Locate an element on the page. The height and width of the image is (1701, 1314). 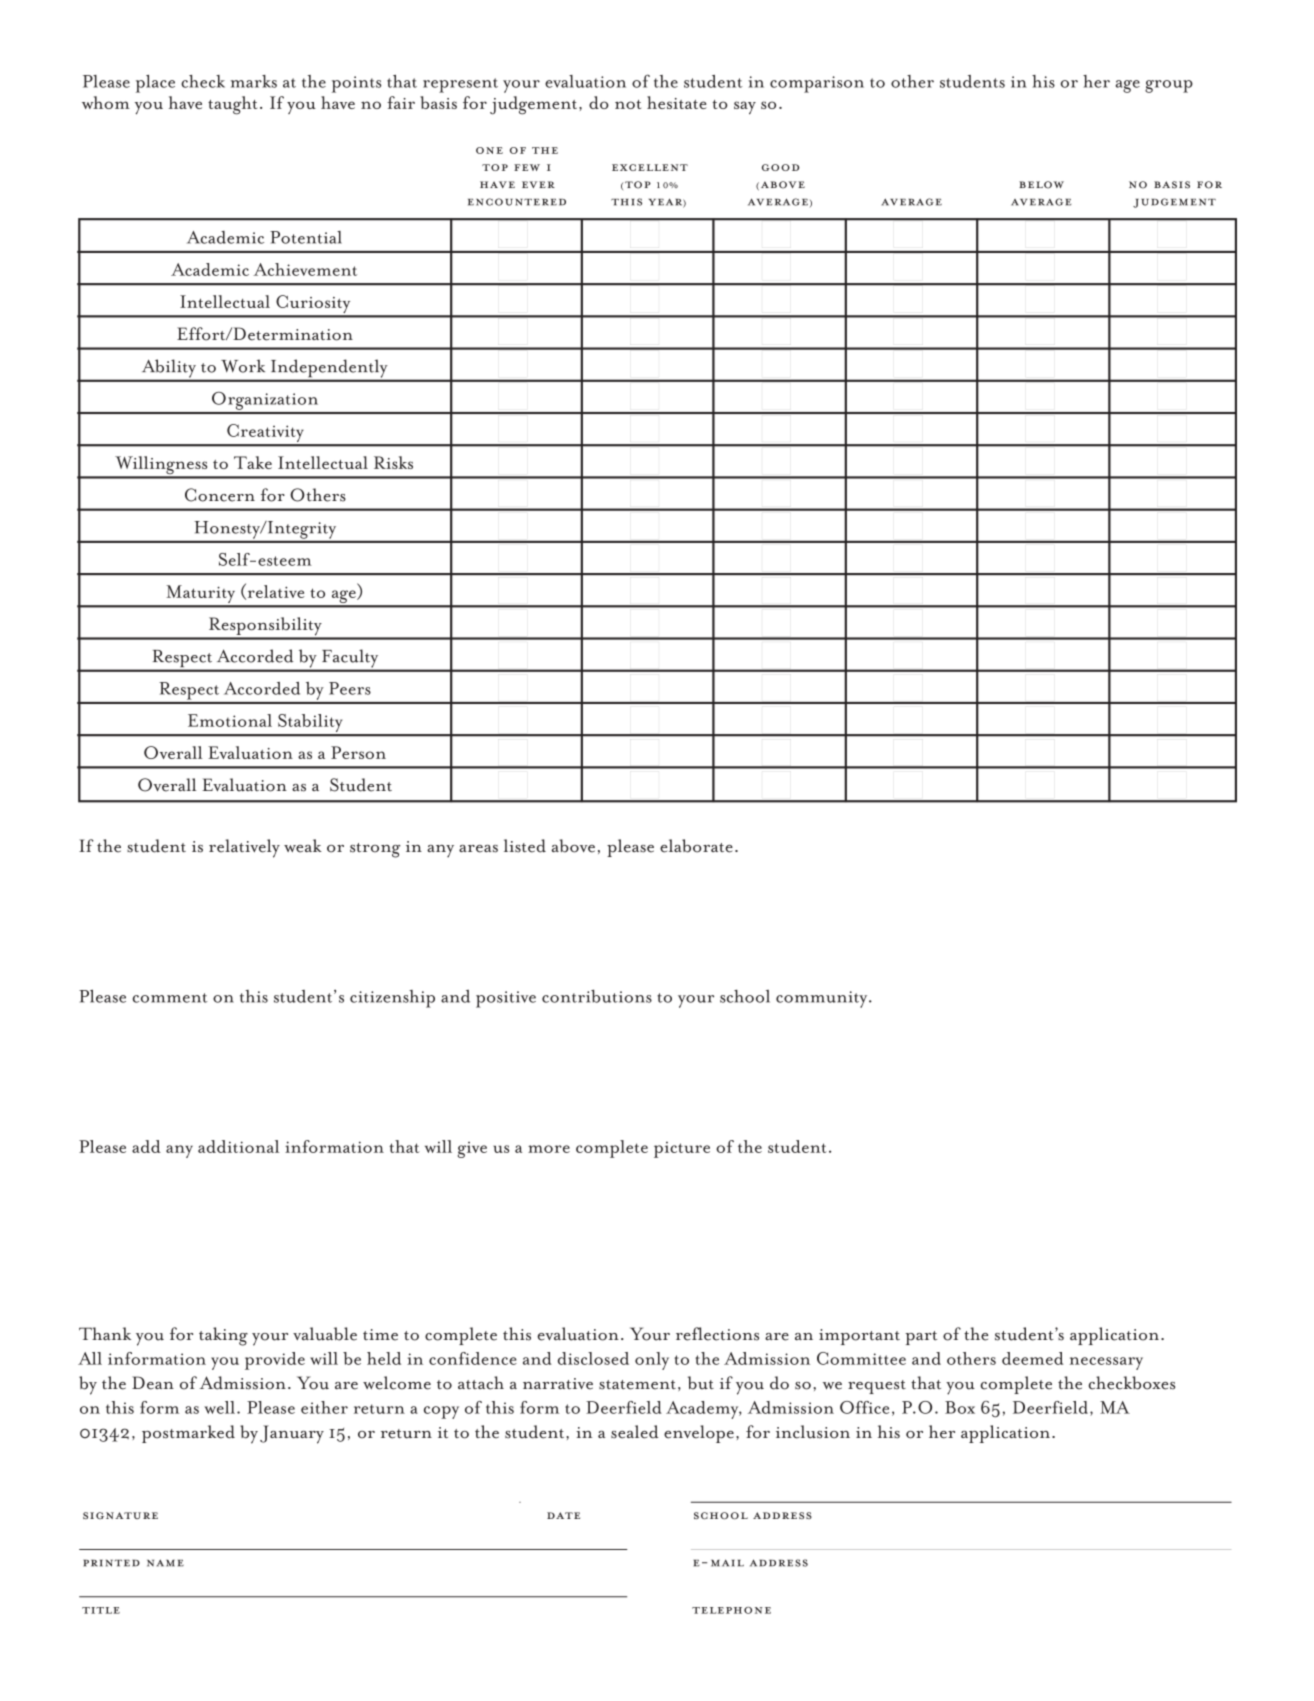
listed is located at coordinates (525, 846).
